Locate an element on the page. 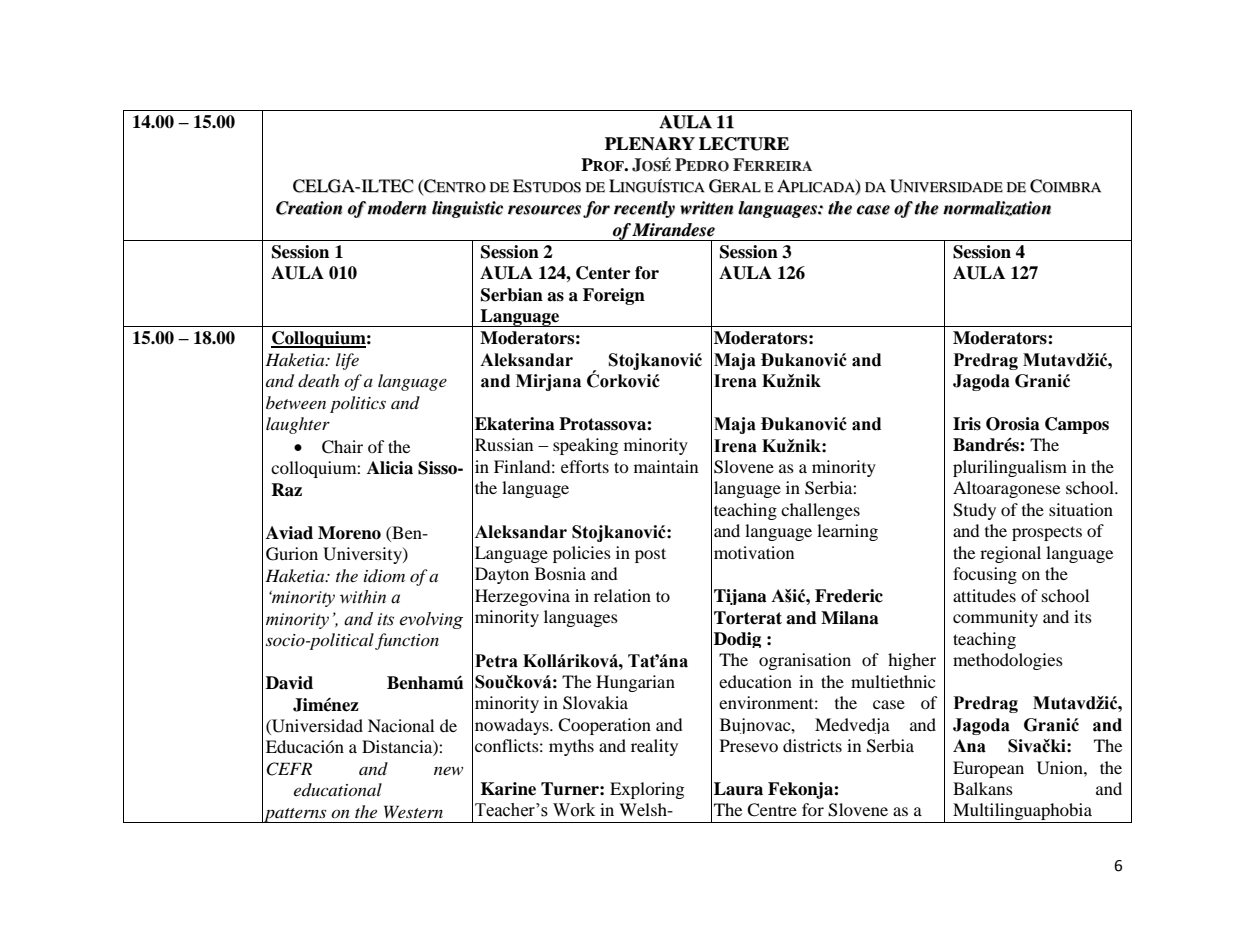 The height and width of the image is (952, 1233). Hungarian is located at coordinates (635, 683).
